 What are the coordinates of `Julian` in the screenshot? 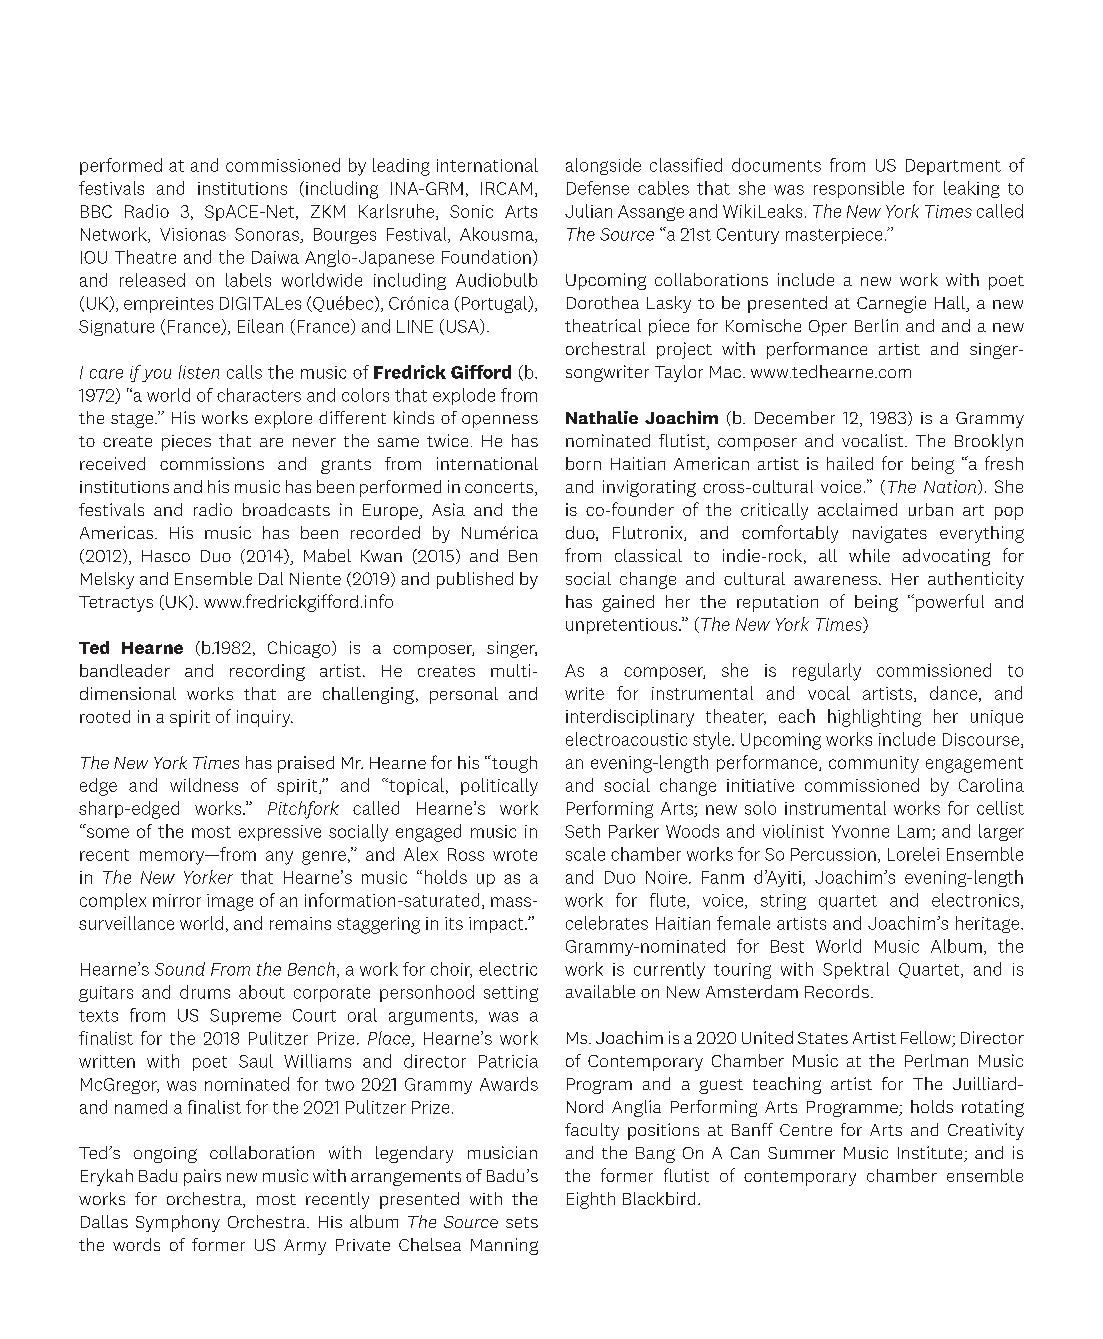 It's located at (588, 211).
